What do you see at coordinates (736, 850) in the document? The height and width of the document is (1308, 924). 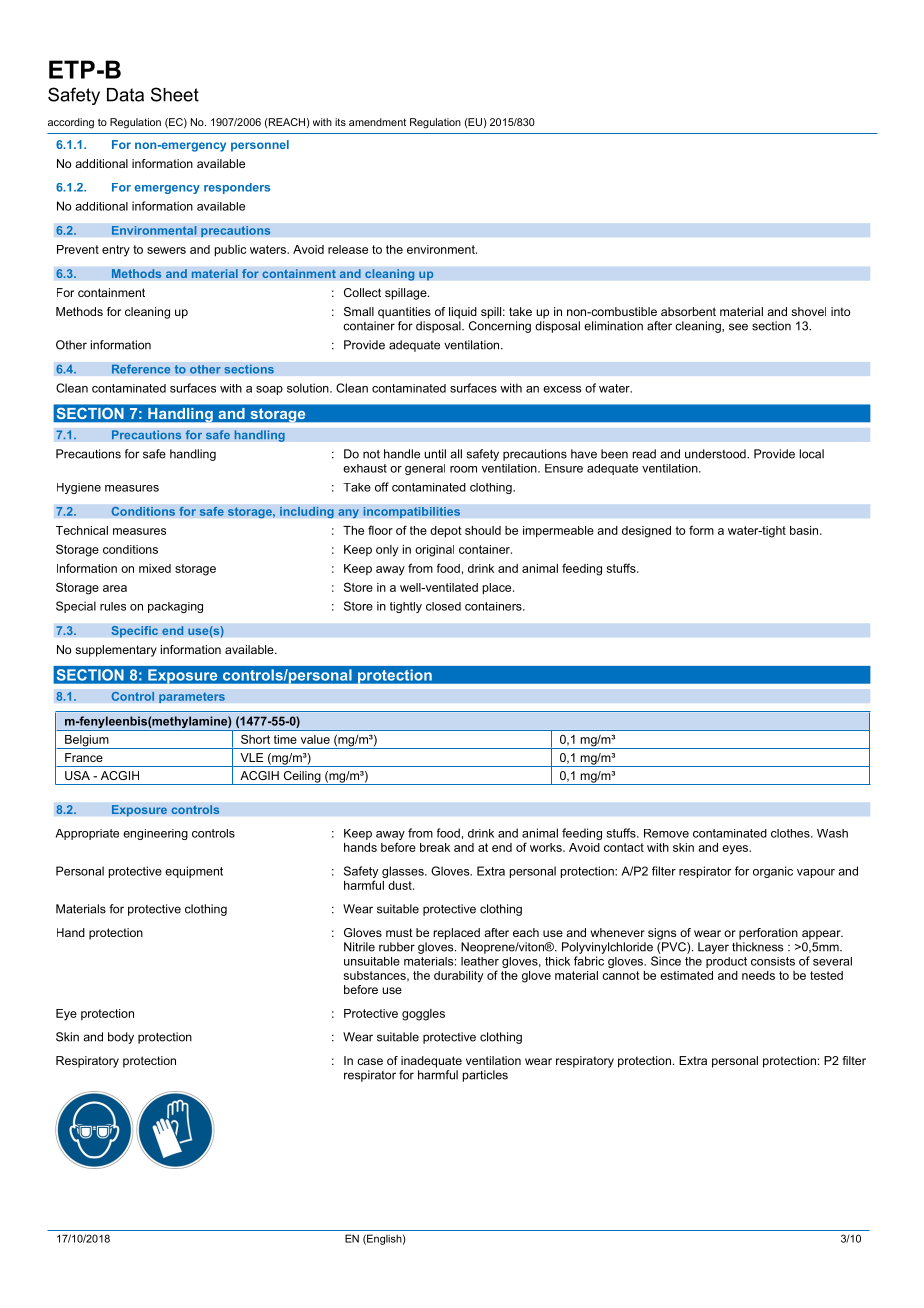 I see `eyes` at bounding box center [736, 850].
